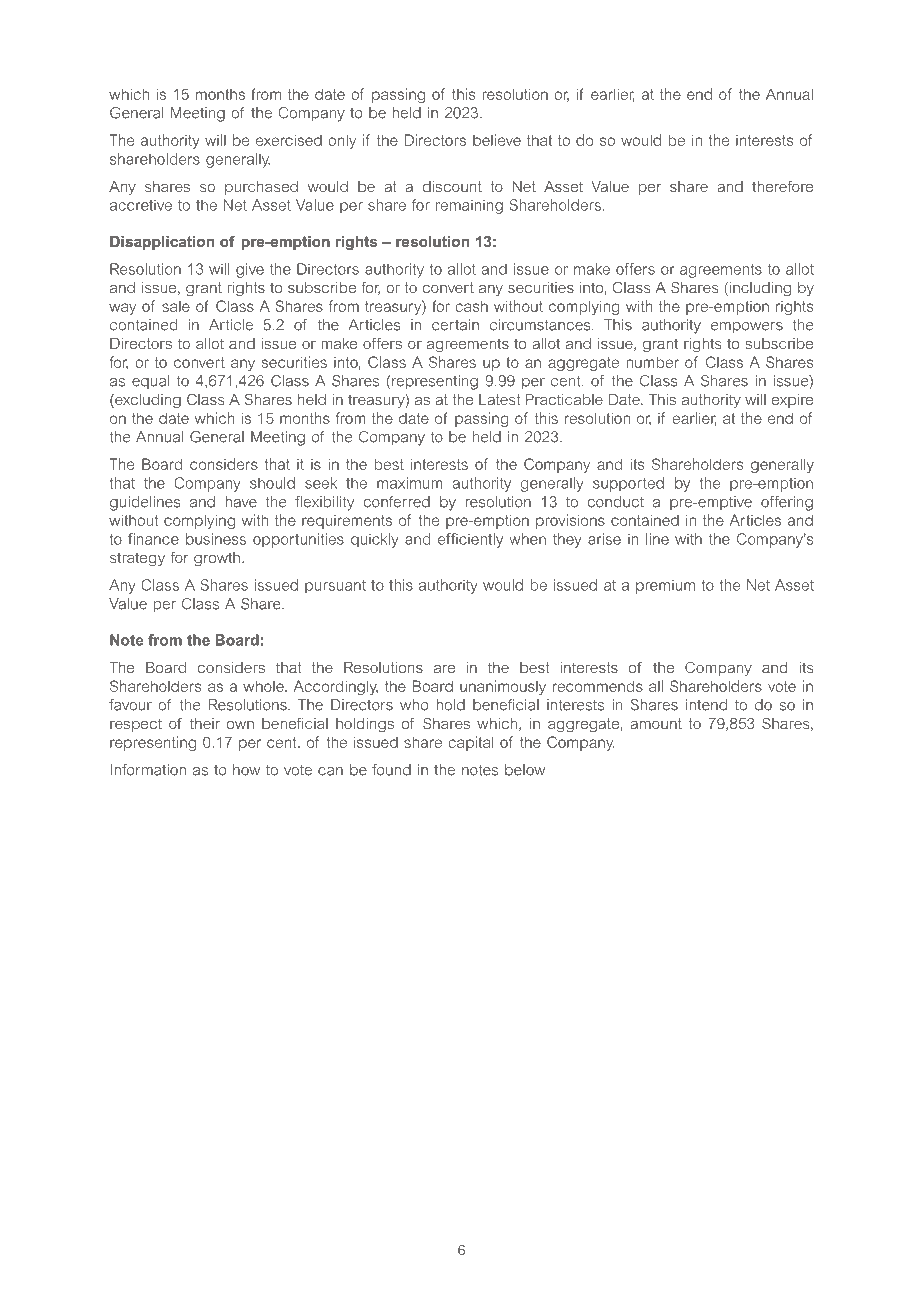 Image resolution: width=924 pixels, height=1310 pixels. Describe the element at coordinates (497, 140) in the page. I see `believe` at that location.
